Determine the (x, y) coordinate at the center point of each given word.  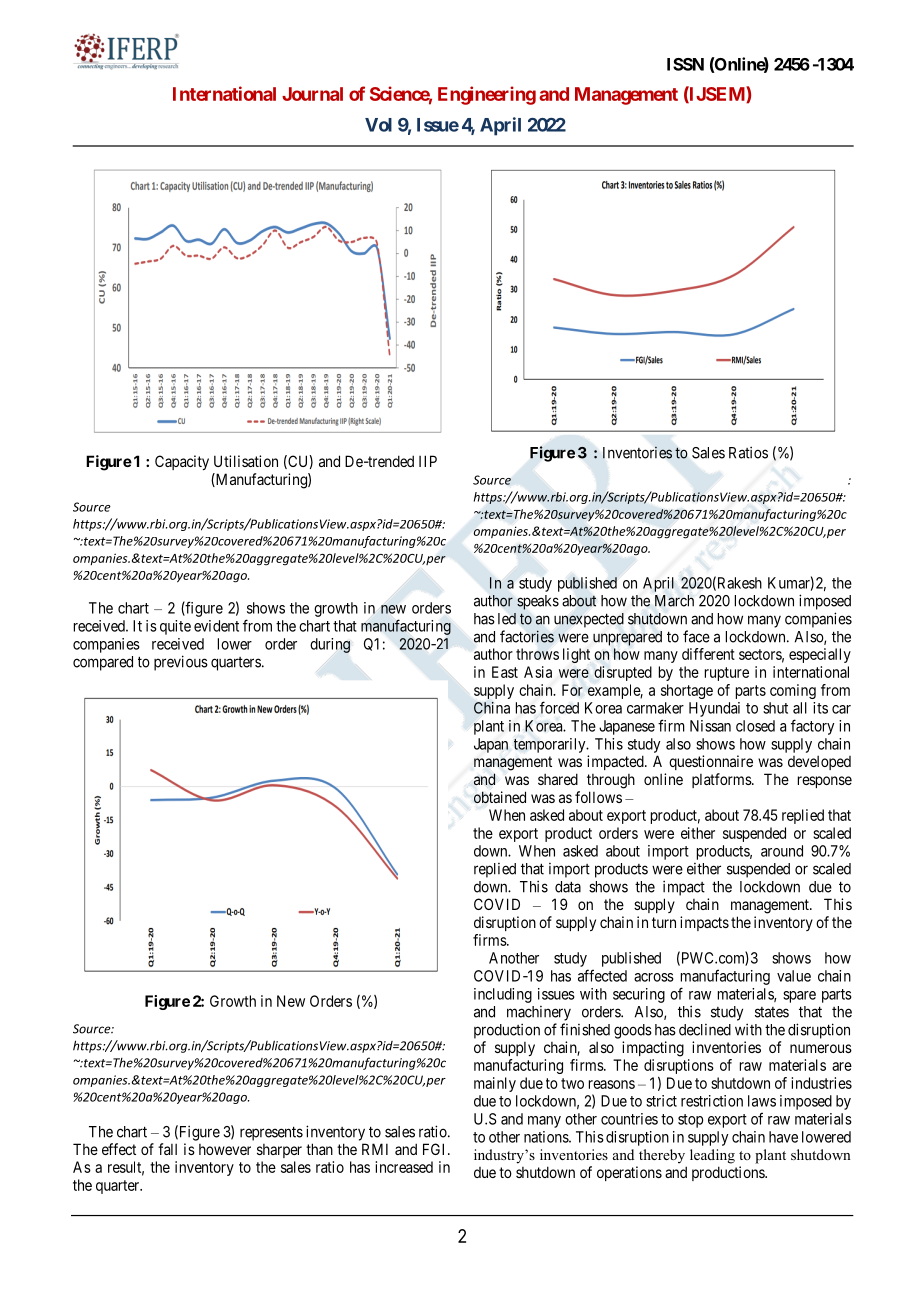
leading (712, 1156)
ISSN (685, 64)
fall (167, 1149)
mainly (495, 1084)
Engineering (487, 95)
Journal (312, 94)
